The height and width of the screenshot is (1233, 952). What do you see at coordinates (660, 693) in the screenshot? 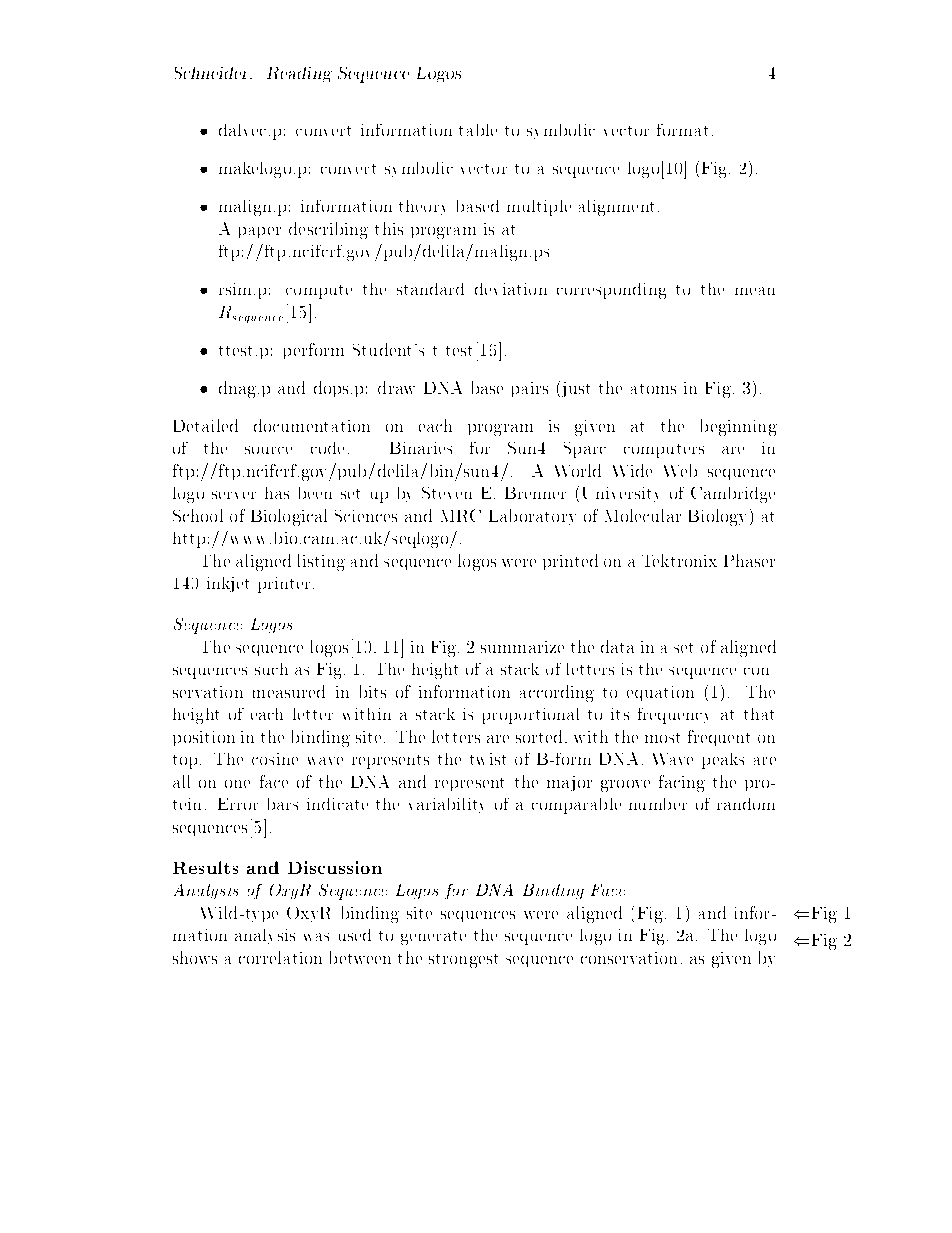
I see `equation` at bounding box center [660, 693].
